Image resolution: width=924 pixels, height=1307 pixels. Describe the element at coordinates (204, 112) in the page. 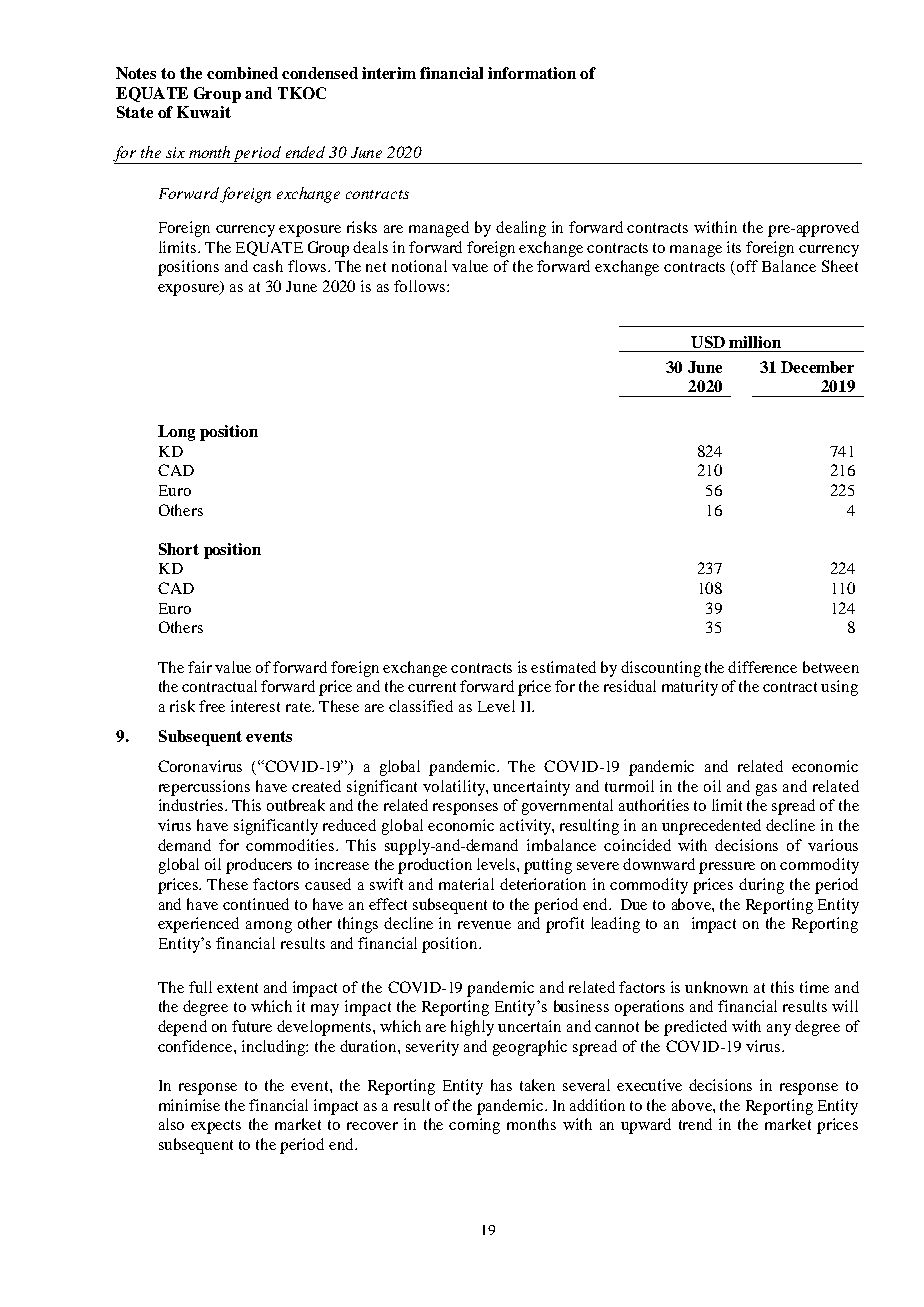

I see `Kuwait` at that location.
